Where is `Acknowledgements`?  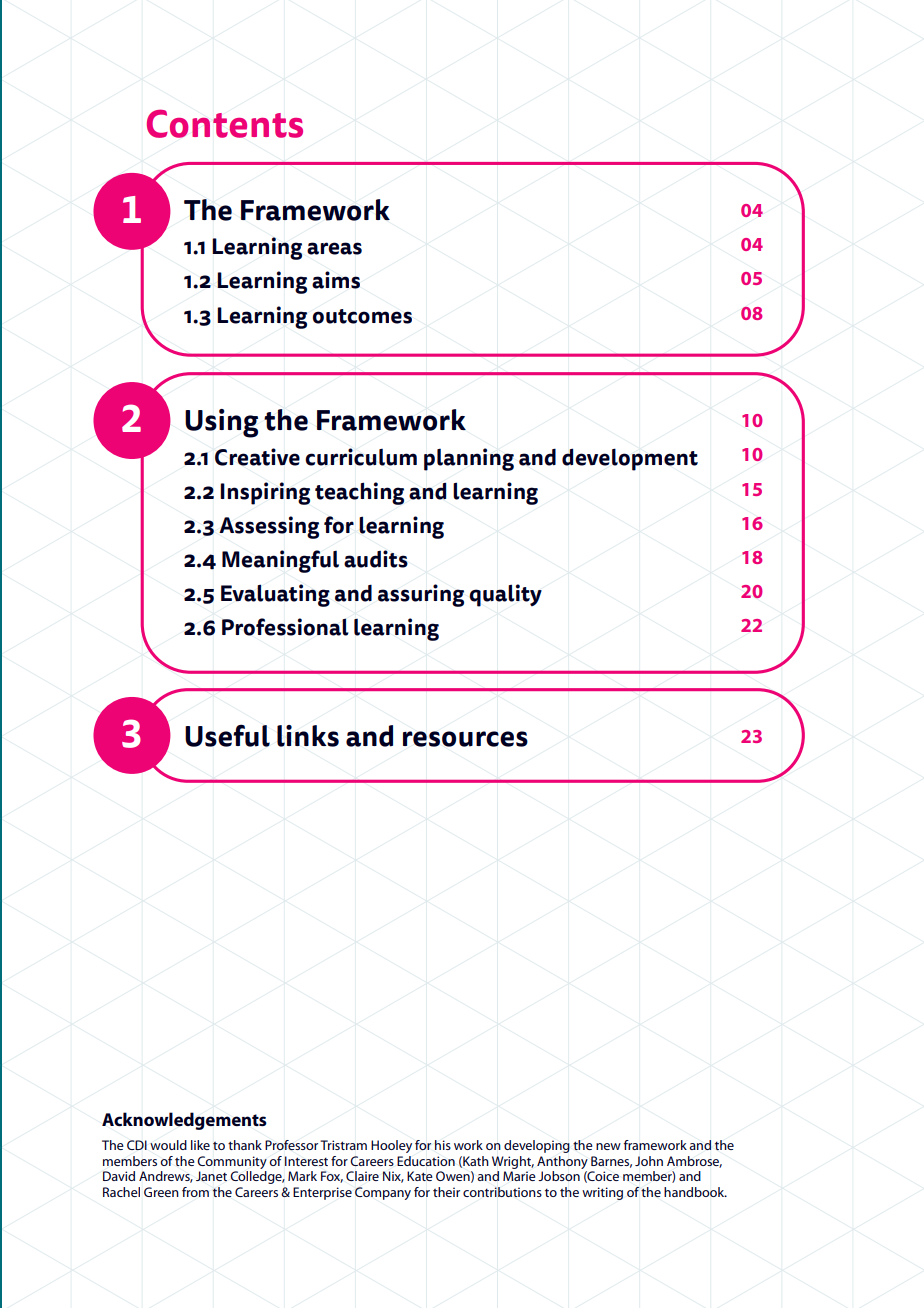
Acknowledgements is located at coordinates (184, 1121).
